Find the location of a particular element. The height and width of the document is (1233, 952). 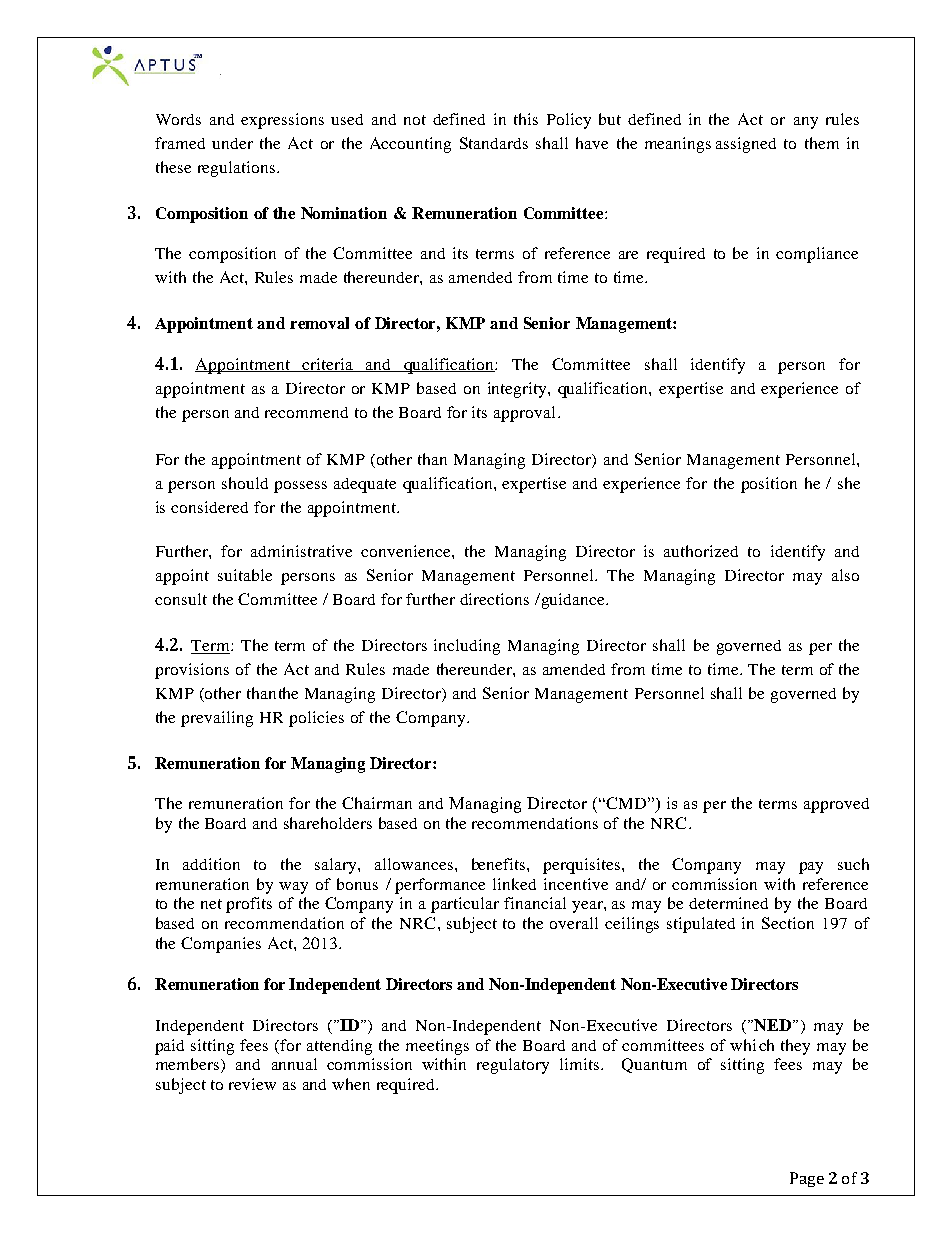

should is located at coordinates (245, 483).
